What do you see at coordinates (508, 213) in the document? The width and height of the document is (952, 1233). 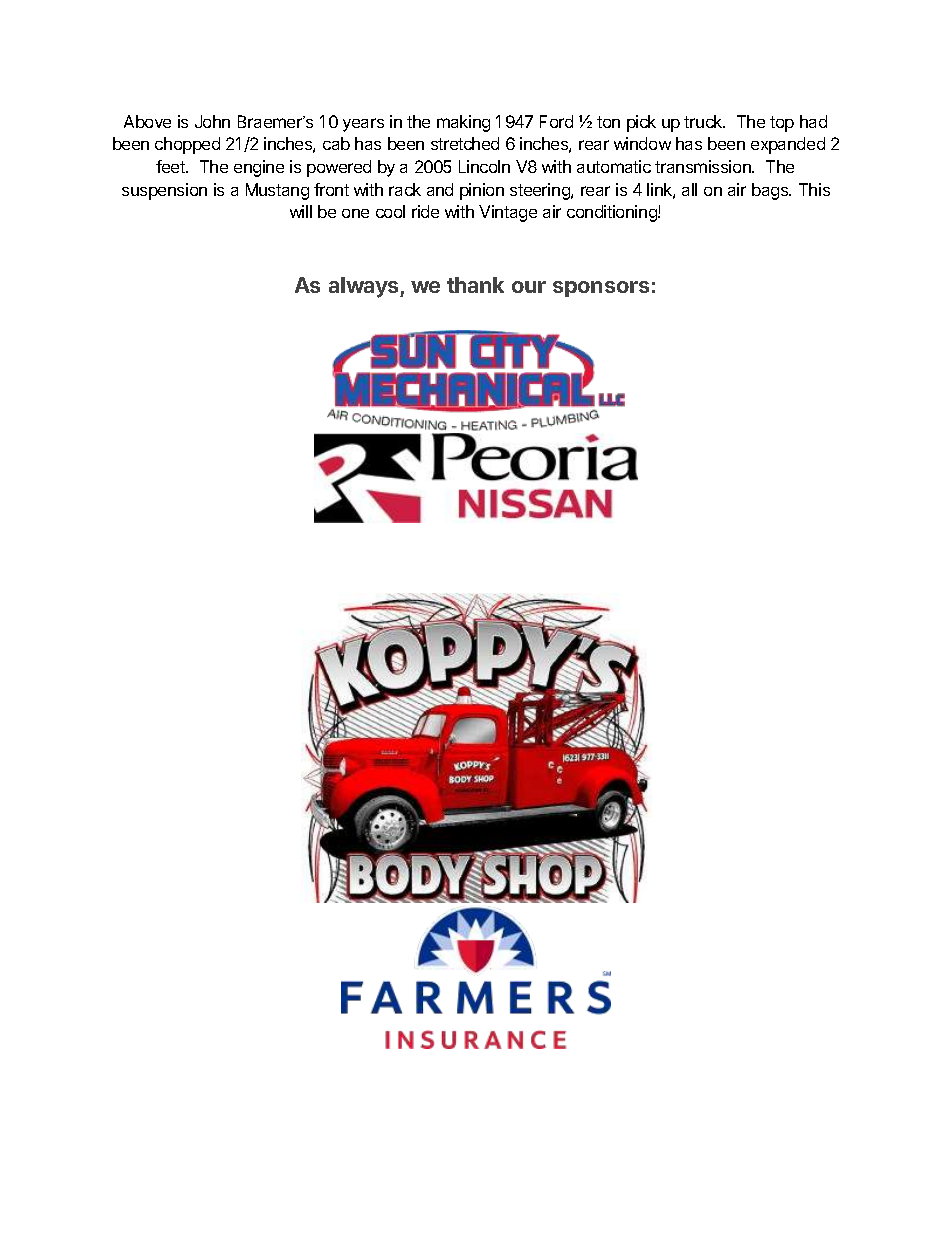 I see `Vintage` at bounding box center [508, 213].
